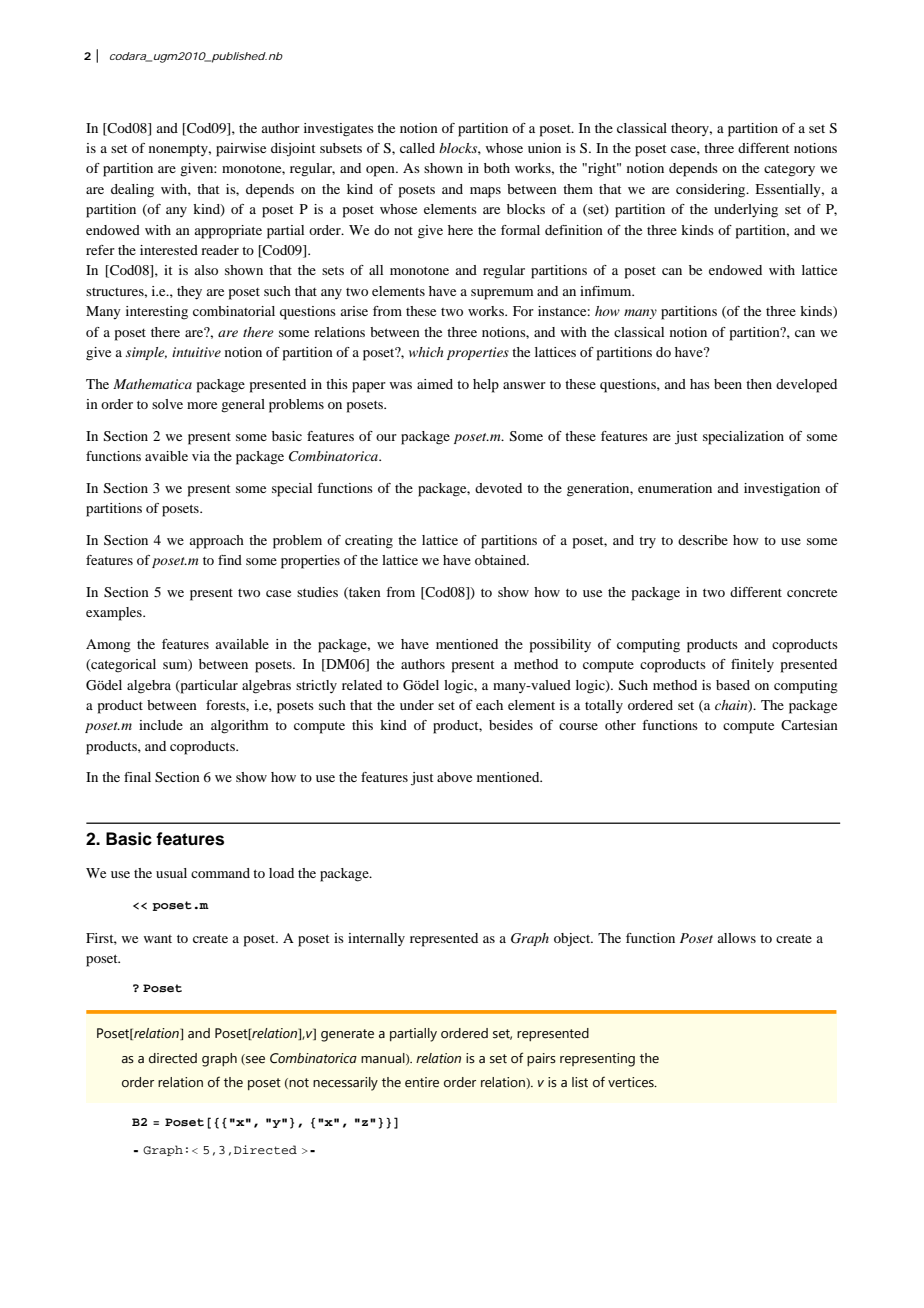 The width and height of the screenshot is (924, 1308). What do you see at coordinates (712, 191) in the screenshot?
I see `considering` at bounding box center [712, 191].
